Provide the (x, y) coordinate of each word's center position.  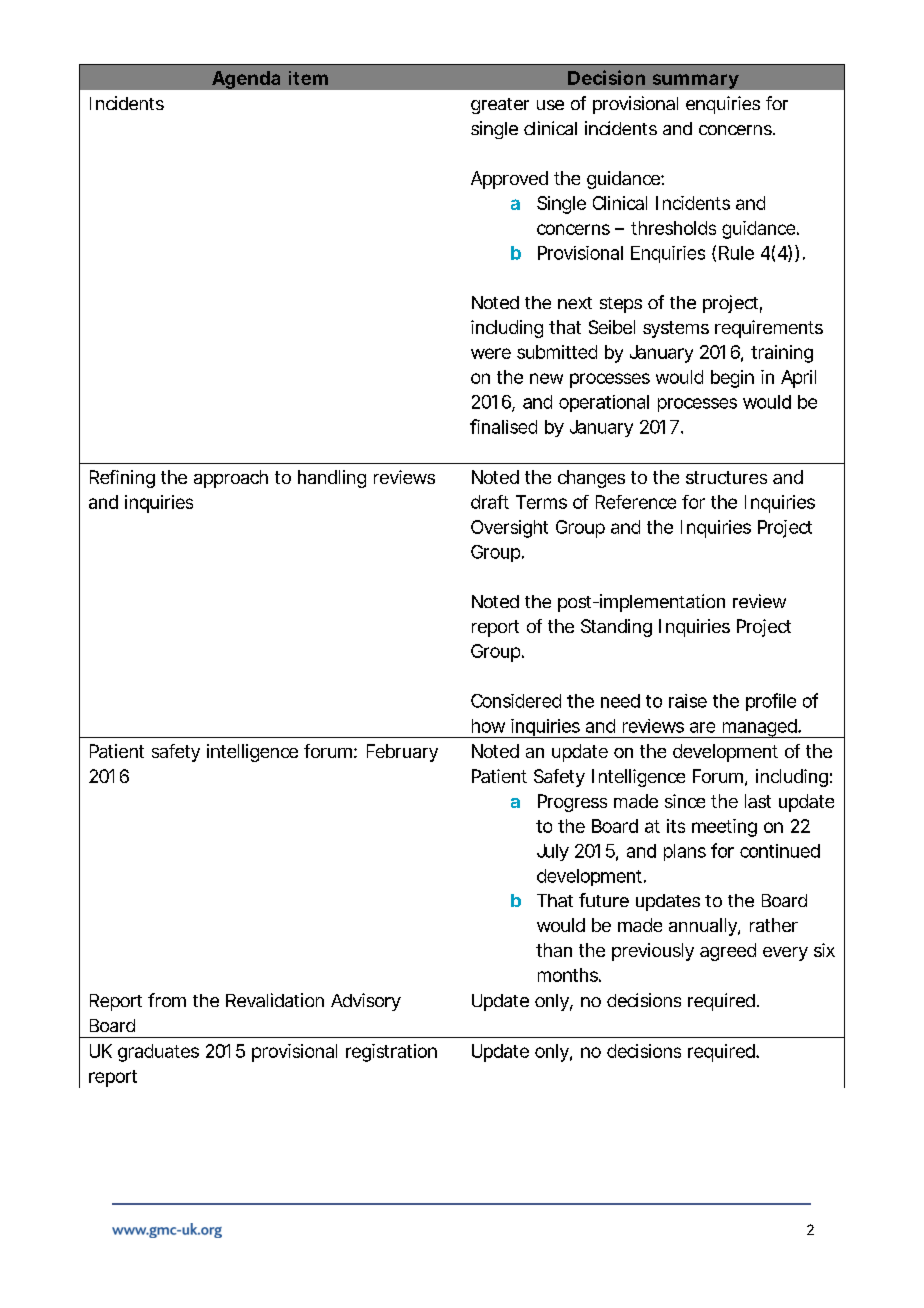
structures (726, 477)
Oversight (509, 529)
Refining (122, 479)
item (308, 78)
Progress (572, 803)
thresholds (673, 228)
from (167, 1000)
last (758, 801)
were (491, 353)
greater (500, 106)
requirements (769, 329)
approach (231, 479)
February (402, 753)
